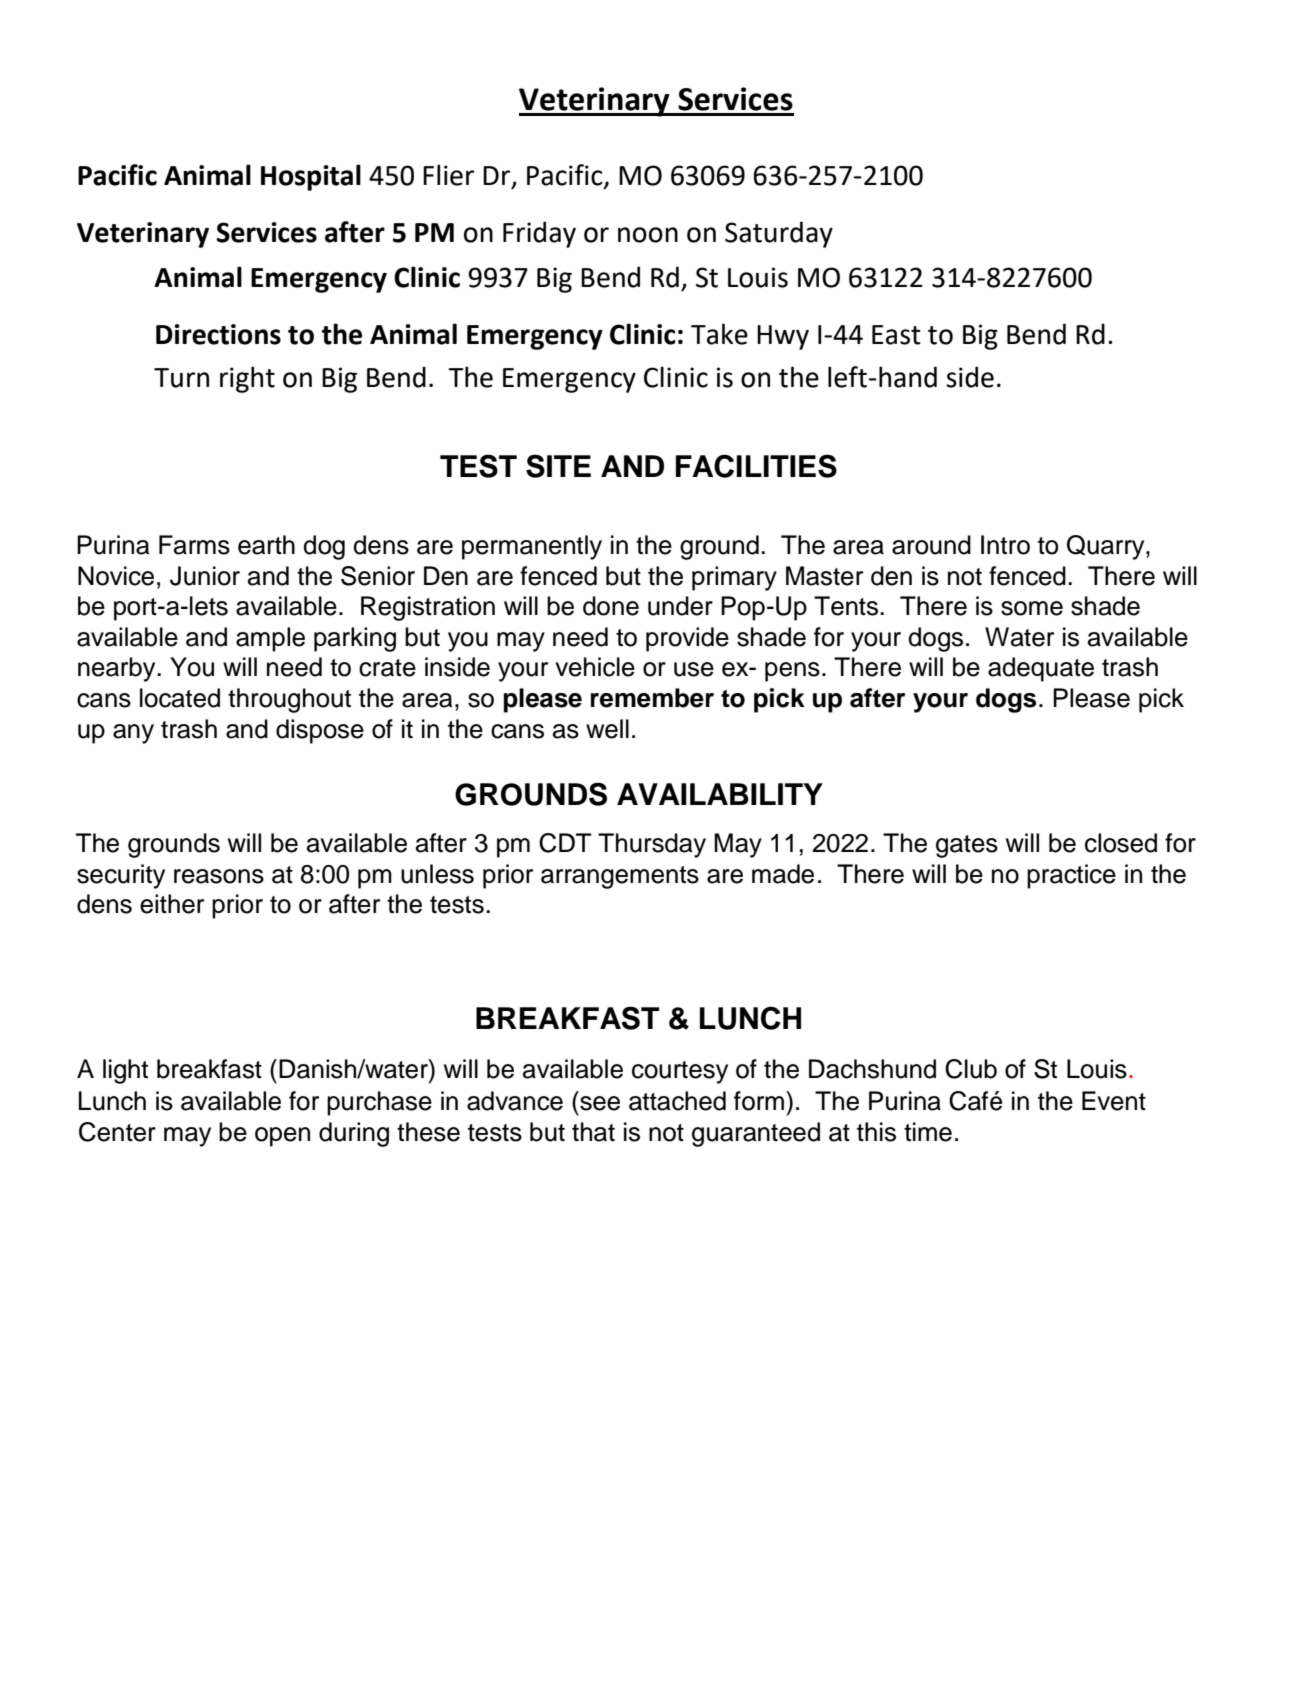  What do you see at coordinates (311, 177) in the document?
I see `Hospital` at bounding box center [311, 177].
